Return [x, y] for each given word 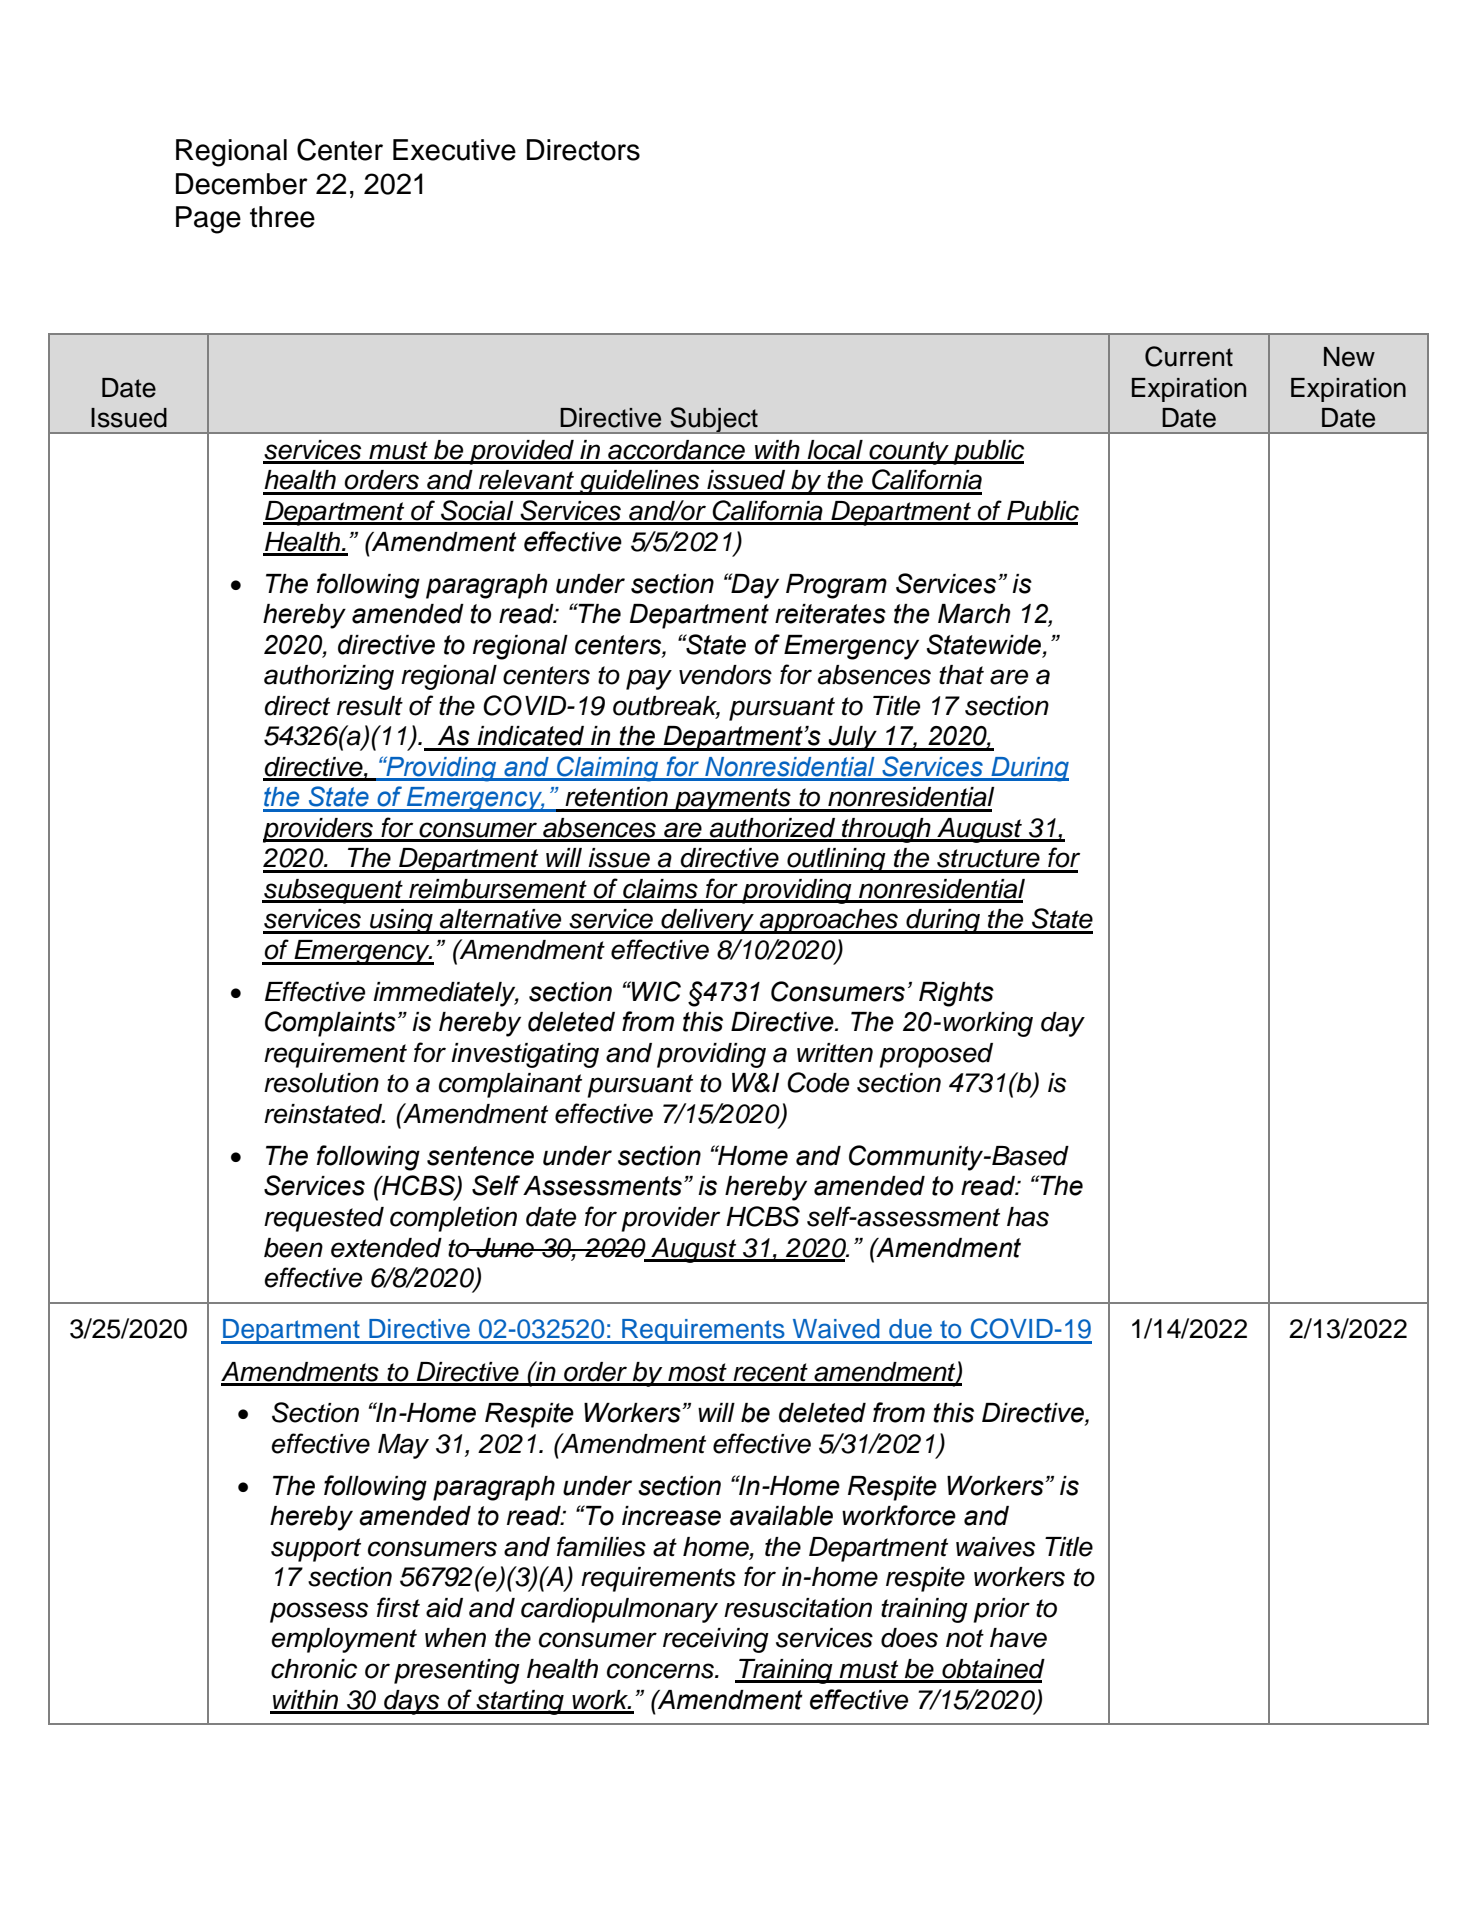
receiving [716, 1640]
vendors [725, 675]
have [1018, 1638]
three [282, 217]
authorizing [329, 677]
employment [344, 1640]
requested [324, 1219]
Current [1189, 356]
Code [818, 1082]
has [1028, 1217]
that [961, 675]
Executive [454, 150]
